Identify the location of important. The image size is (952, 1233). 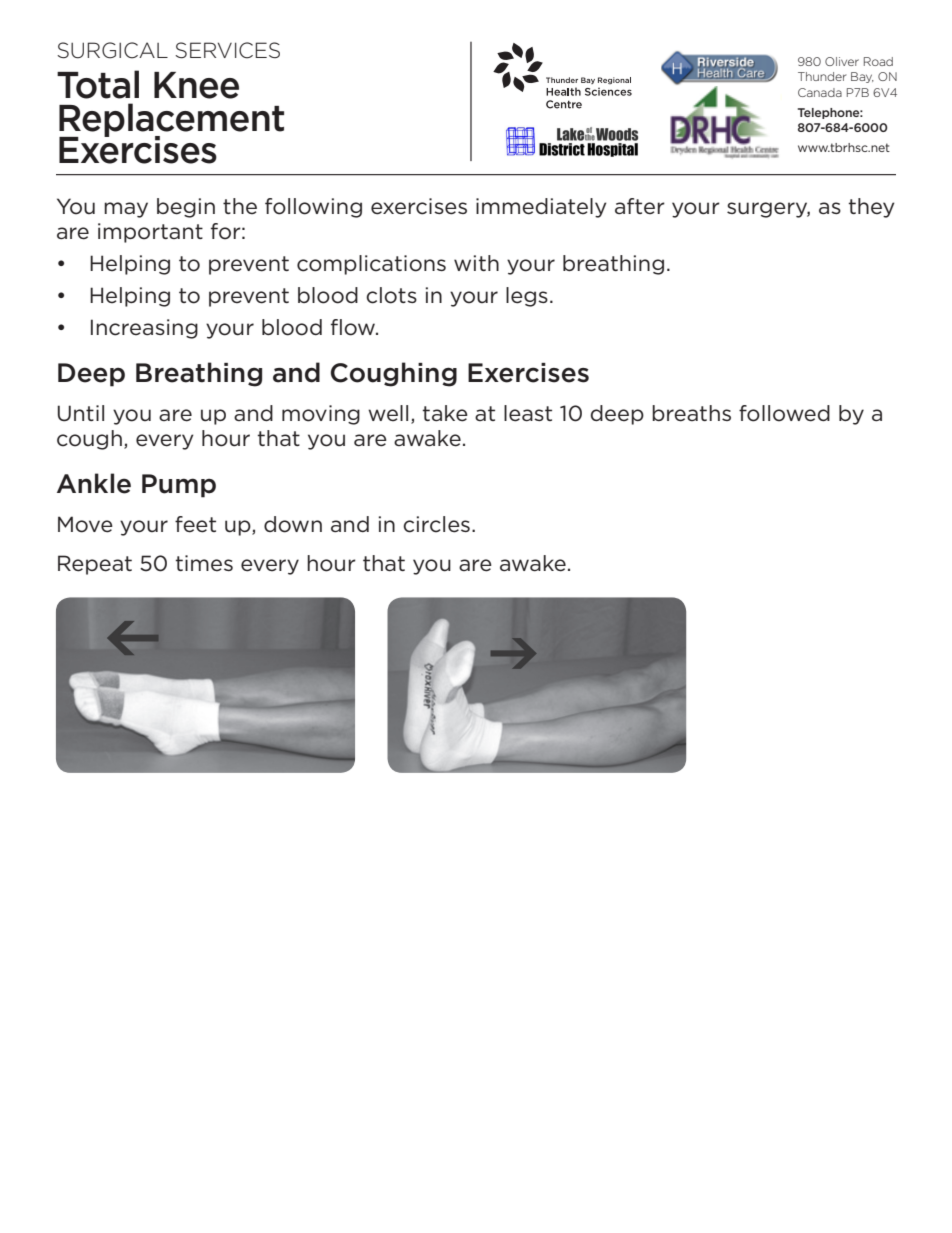
(150, 233).
